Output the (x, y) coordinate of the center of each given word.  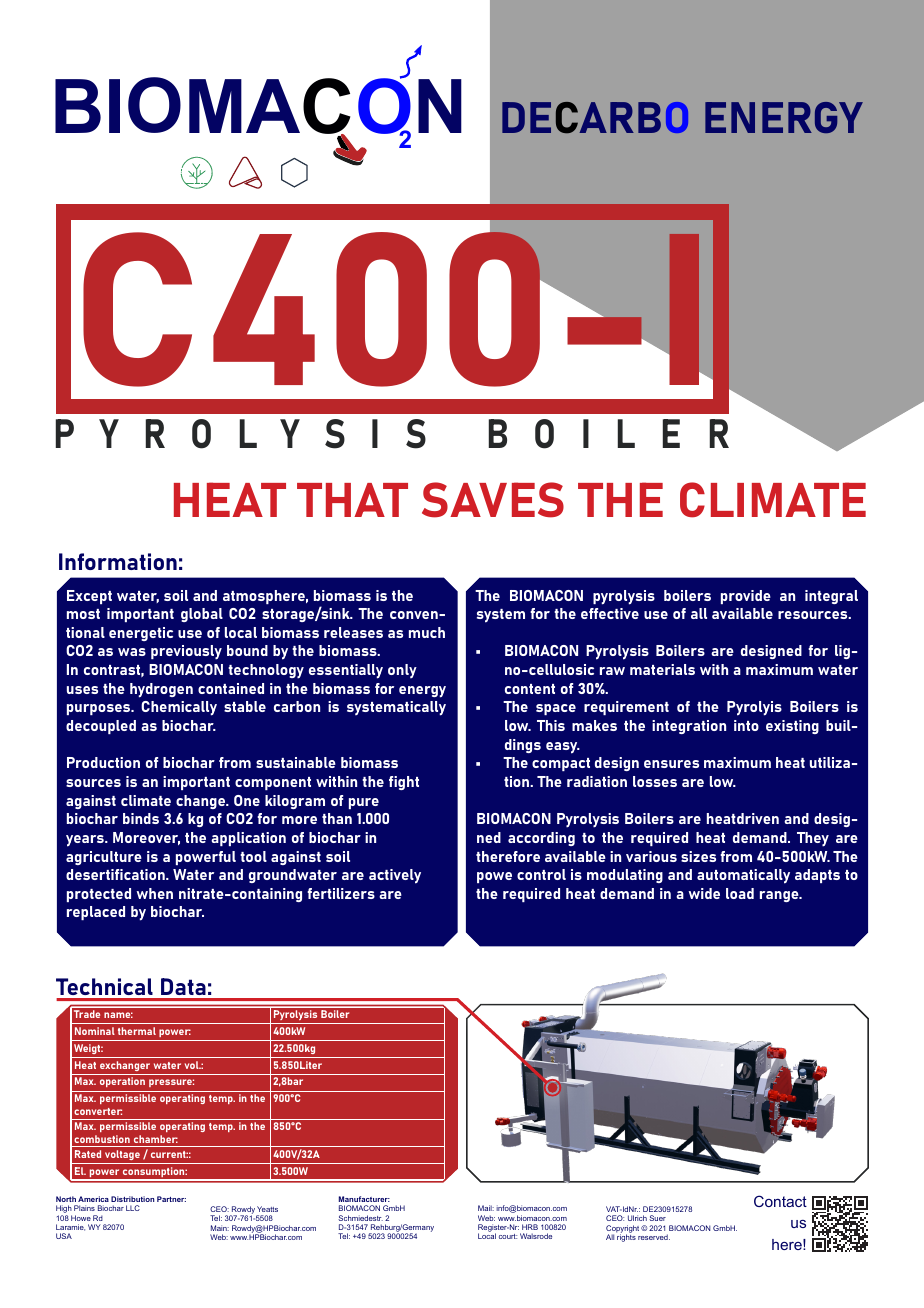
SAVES (493, 500)
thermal (137, 1031)
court (508, 1236)
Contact (780, 1201)
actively (395, 876)
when (155, 893)
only (402, 671)
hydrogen (161, 690)
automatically (743, 876)
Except (89, 597)
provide (746, 597)
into (746, 725)
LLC (133, 1208)
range (780, 896)
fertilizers (341, 893)
